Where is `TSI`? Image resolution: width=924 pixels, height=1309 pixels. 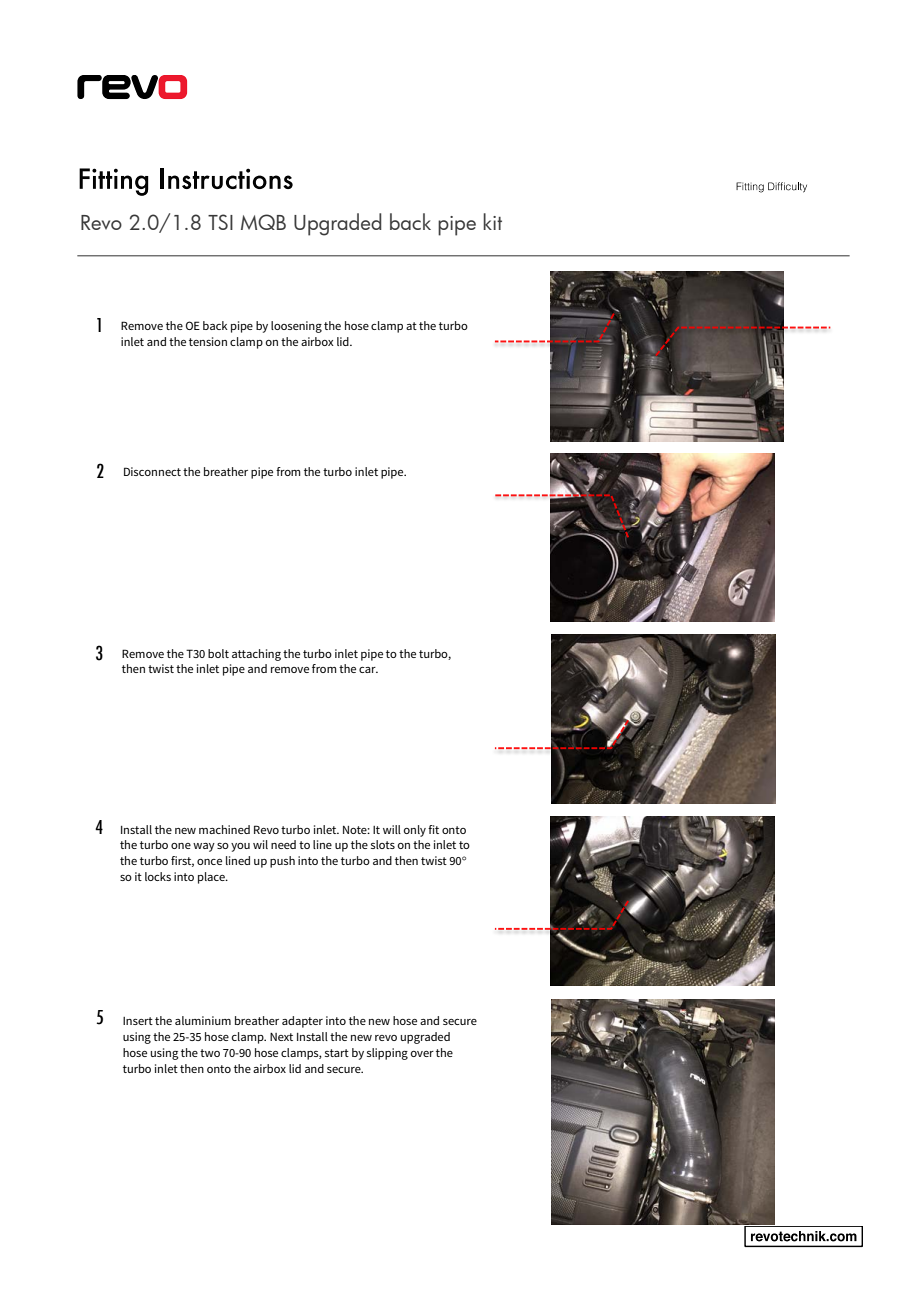 TSI is located at coordinates (220, 222).
